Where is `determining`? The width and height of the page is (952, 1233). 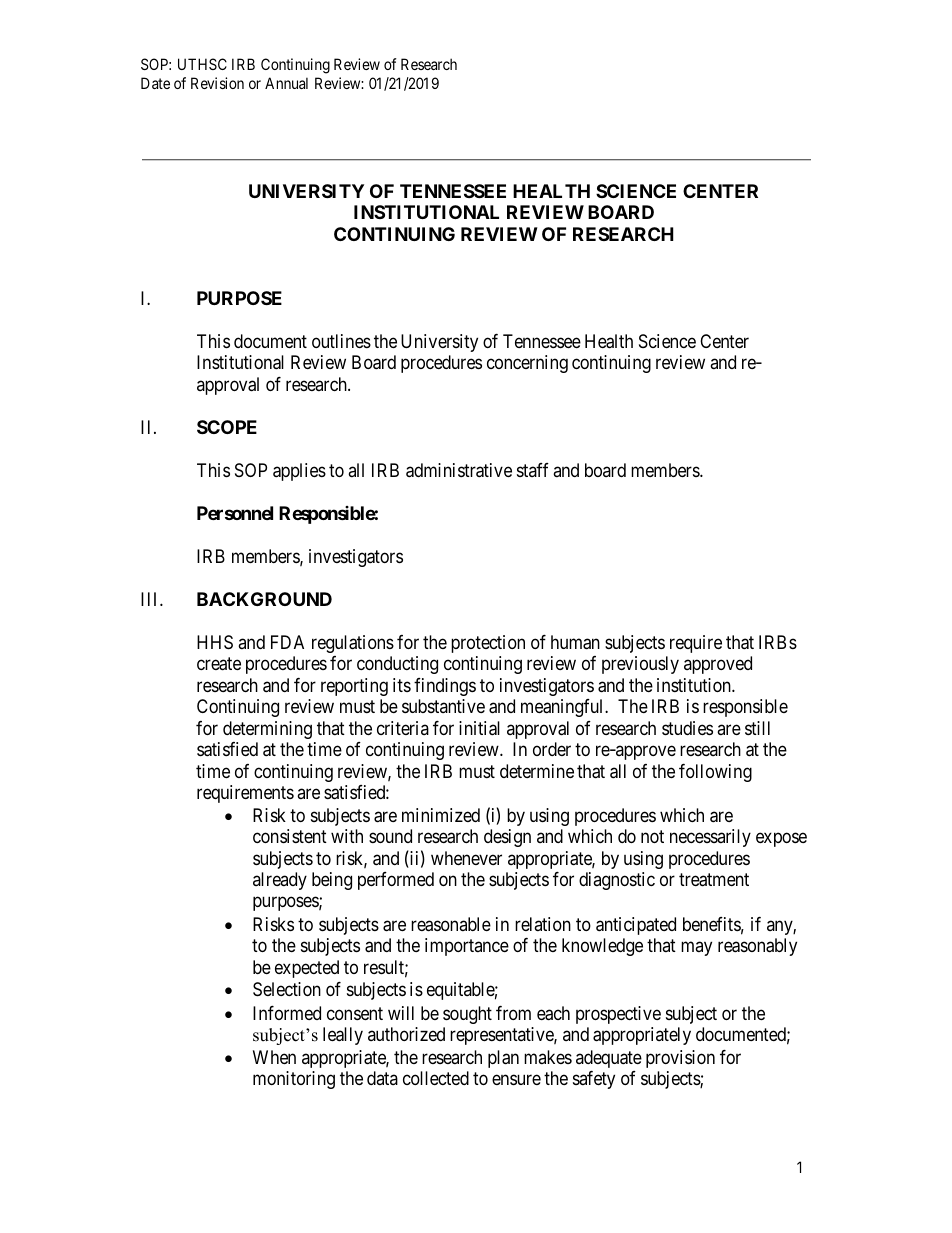
determining is located at coordinates (267, 730).
